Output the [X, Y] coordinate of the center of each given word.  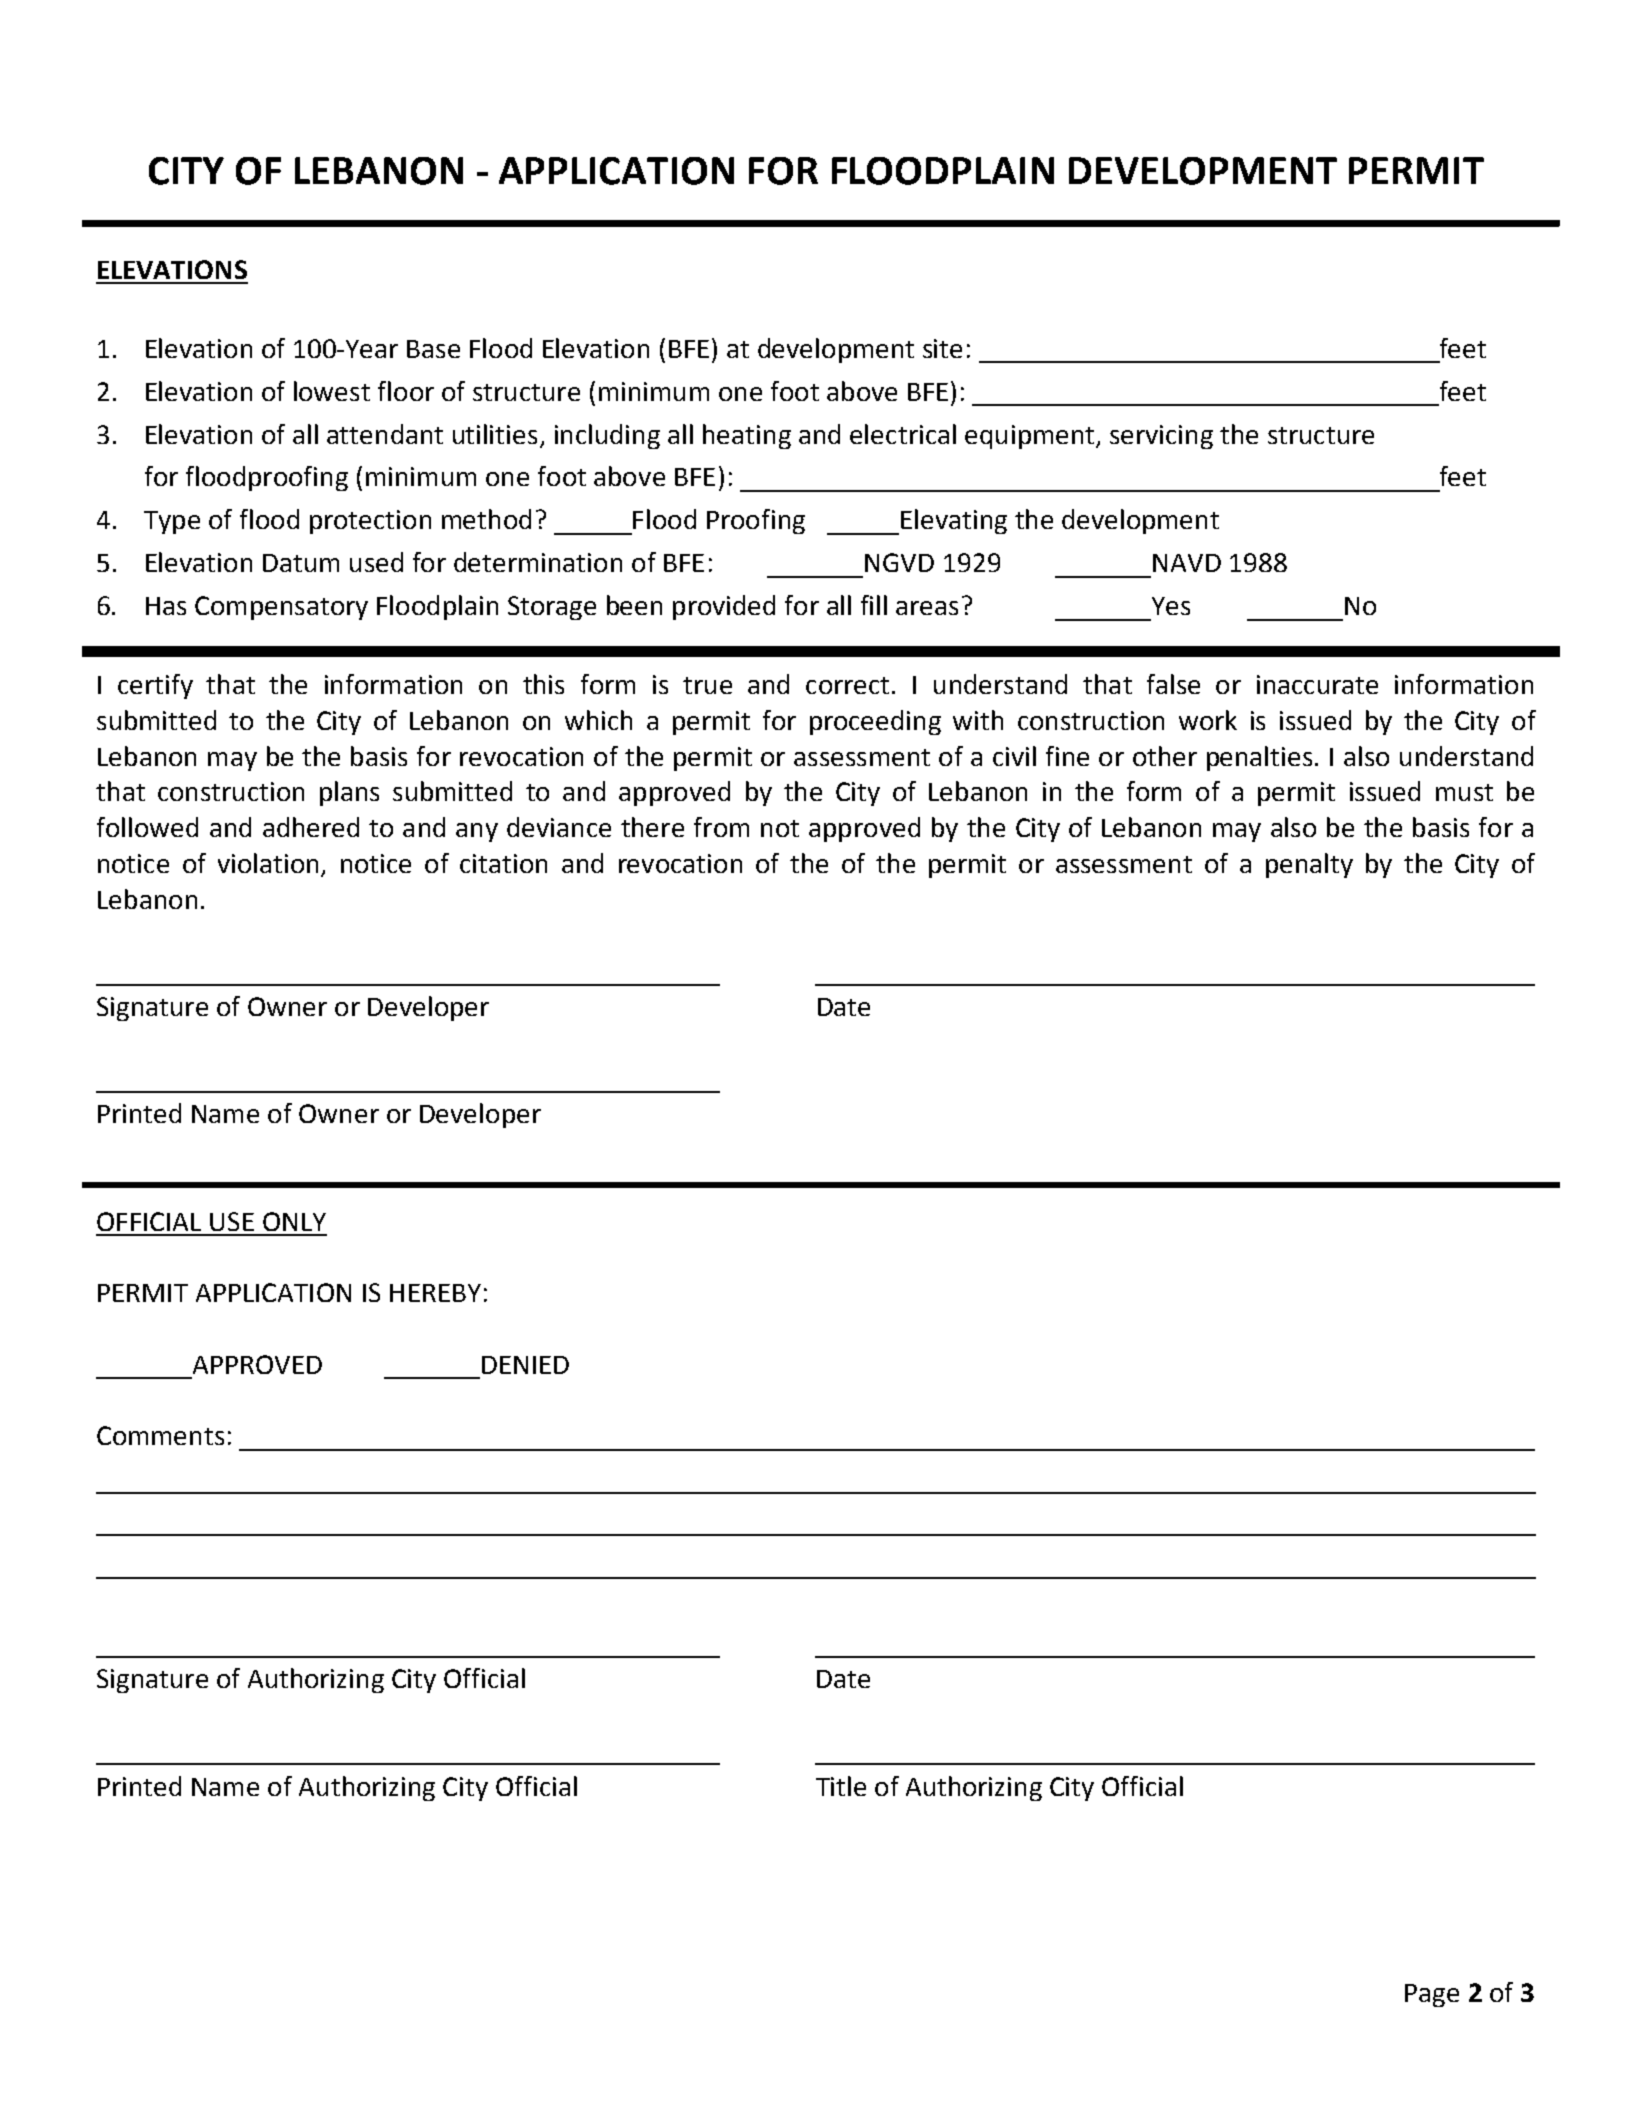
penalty [1309, 865]
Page [1432, 1995]
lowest [332, 391]
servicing [1161, 437]
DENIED [525, 1365]
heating [747, 436]
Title [841, 1786]
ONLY [294, 1221]
